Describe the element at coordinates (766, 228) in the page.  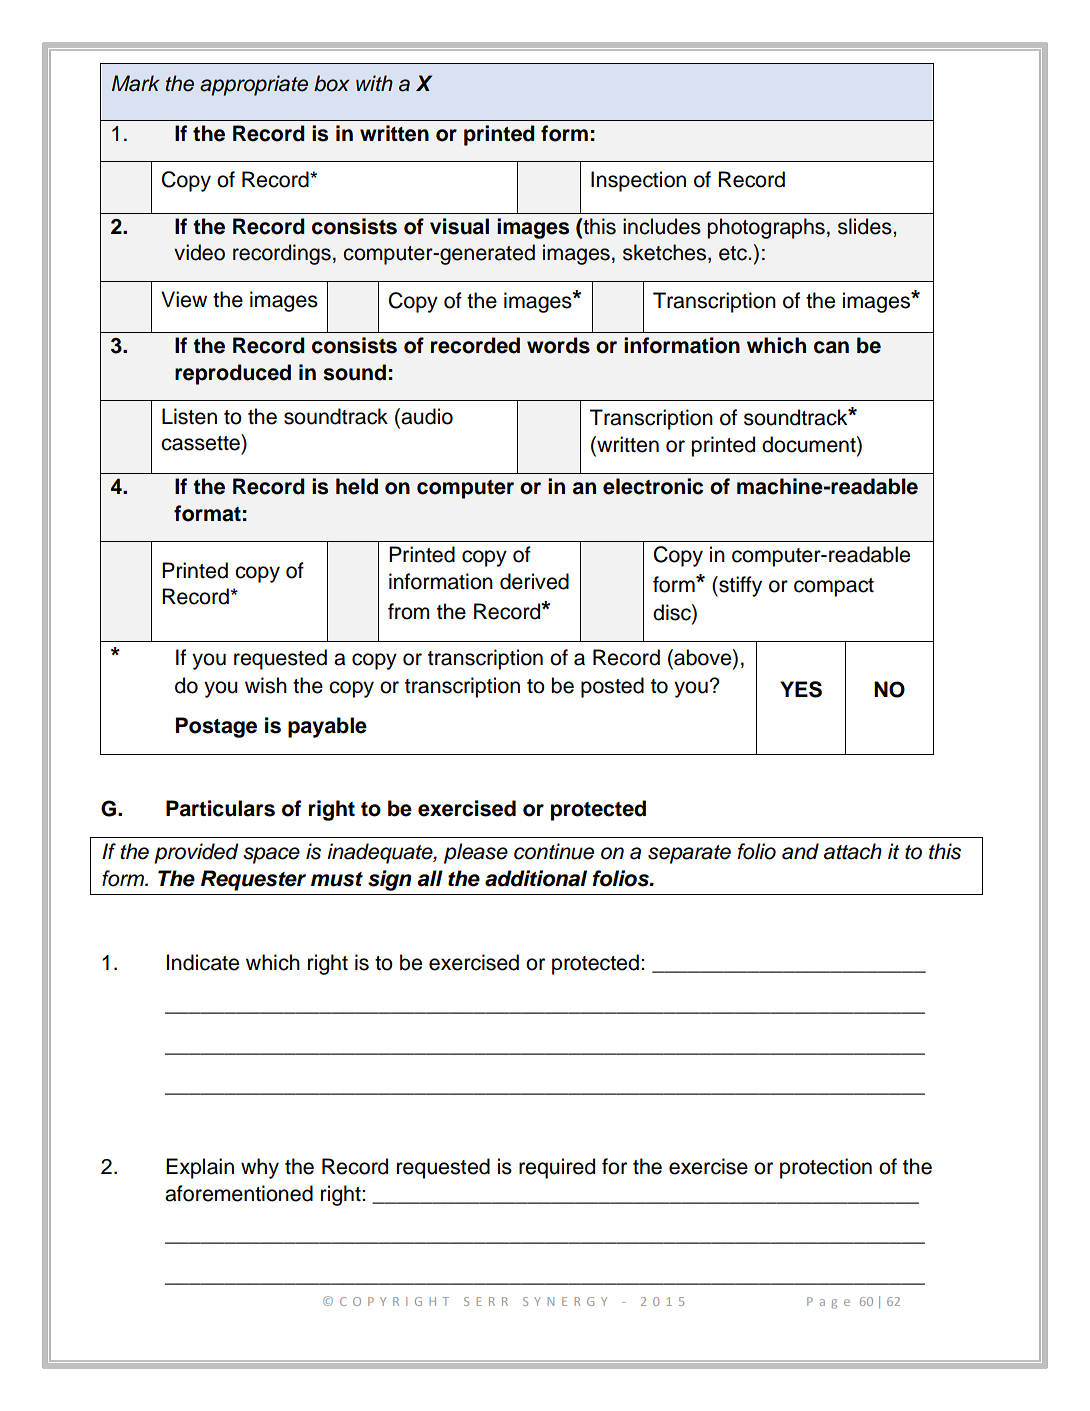
I see `photographs` at that location.
